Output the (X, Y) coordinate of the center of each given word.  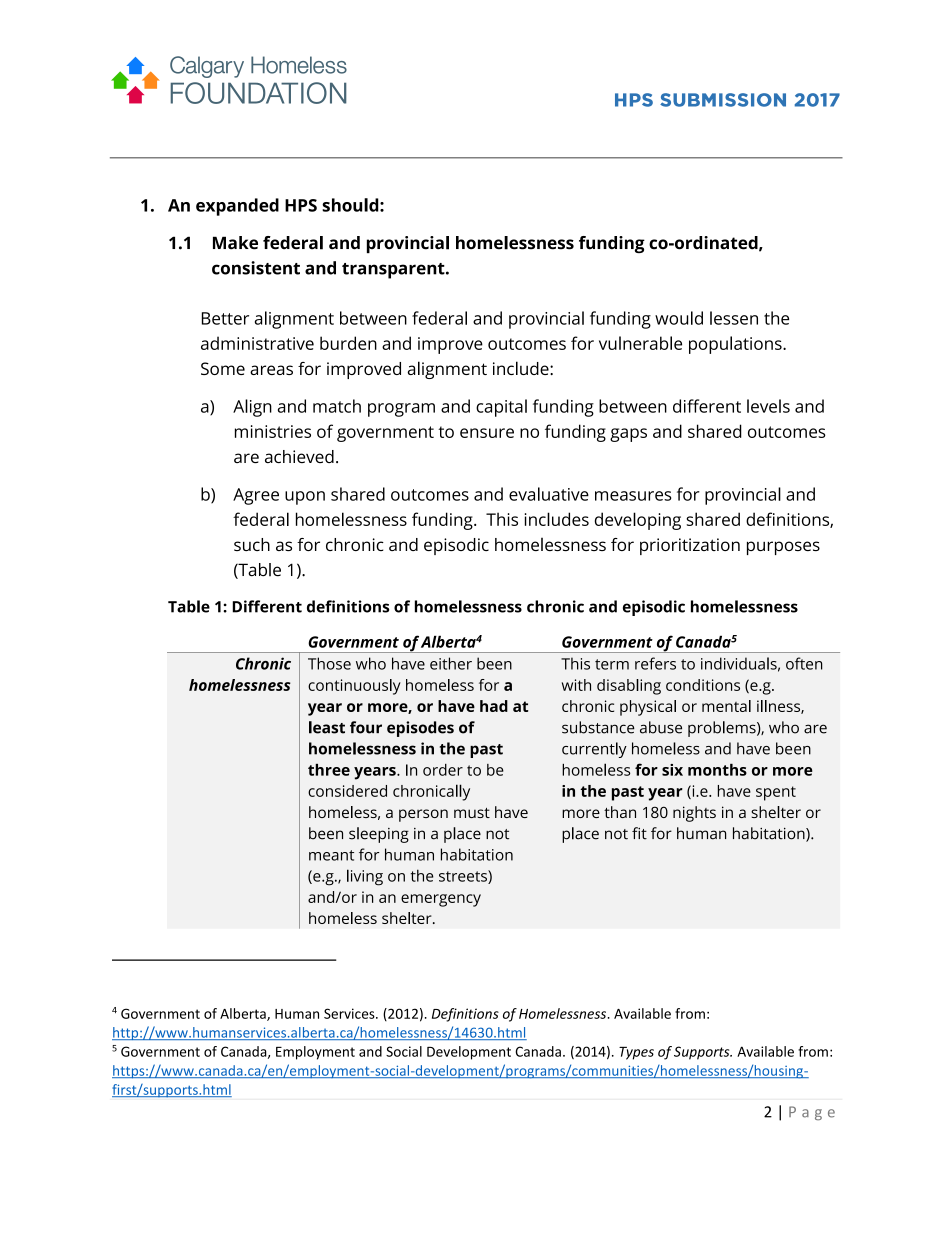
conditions (703, 685)
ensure (487, 433)
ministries (273, 431)
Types (636, 1053)
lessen (734, 318)
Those (329, 663)
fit (639, 833)
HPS (301, 205)
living (365, 877)
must (472, 813)
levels (768, 406)
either (451, 663)
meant (331, 855)
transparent (394, 271)
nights (694, 814)
